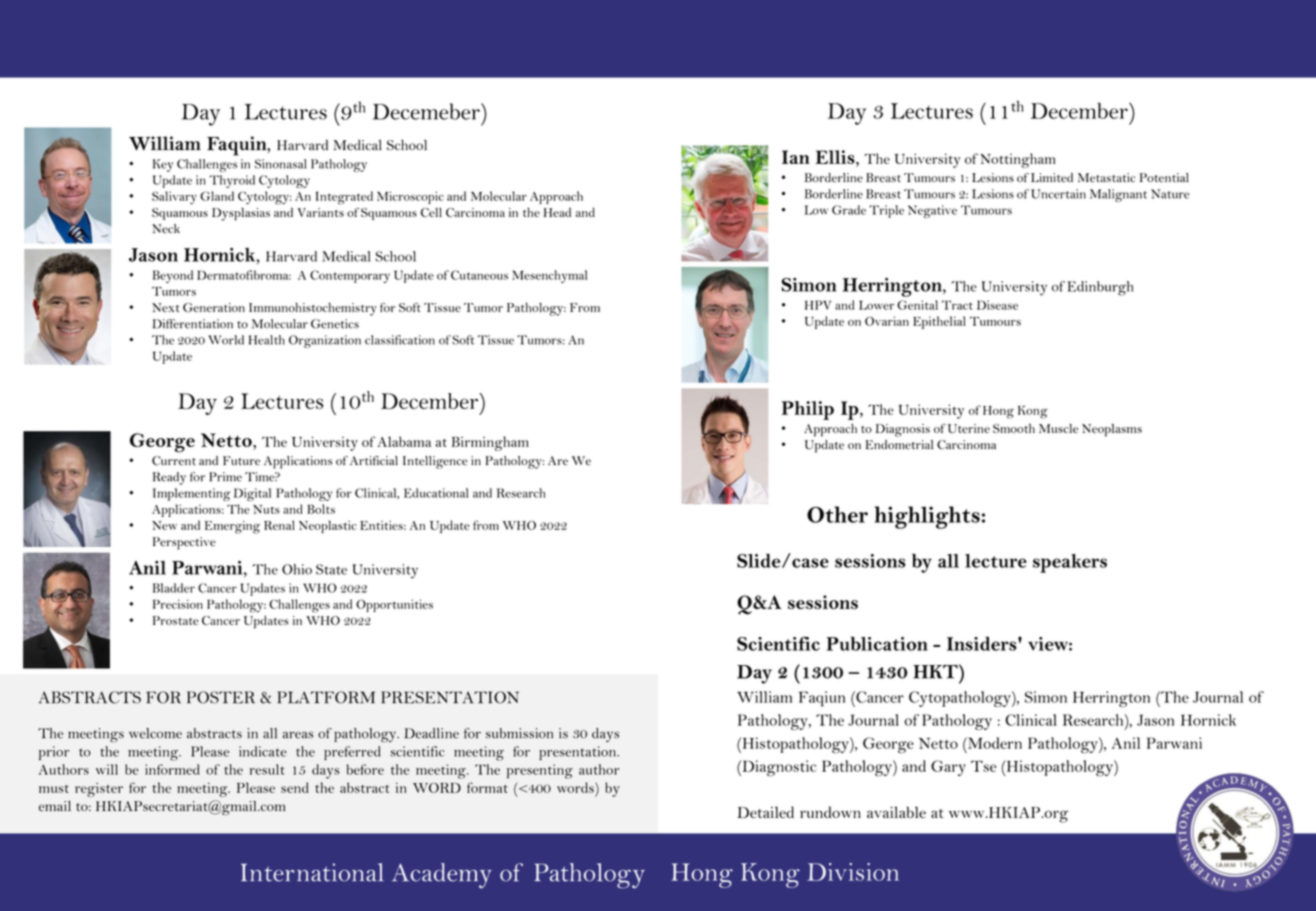  What do you see at coordinates (174, 461) in the screenshot?
I see `Current` at bounding box center [174, 461].
